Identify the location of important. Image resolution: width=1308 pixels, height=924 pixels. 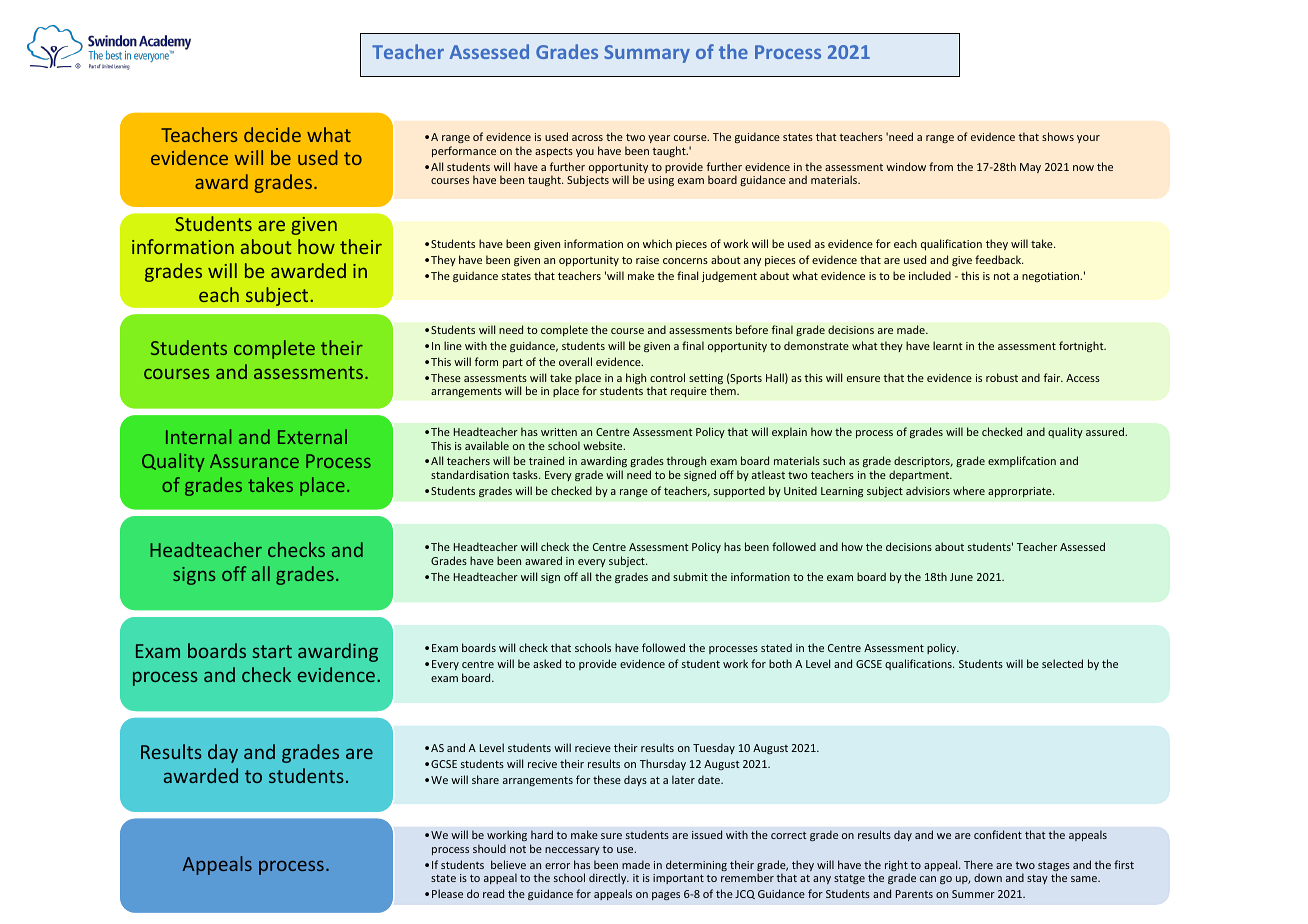
(678, 879).
